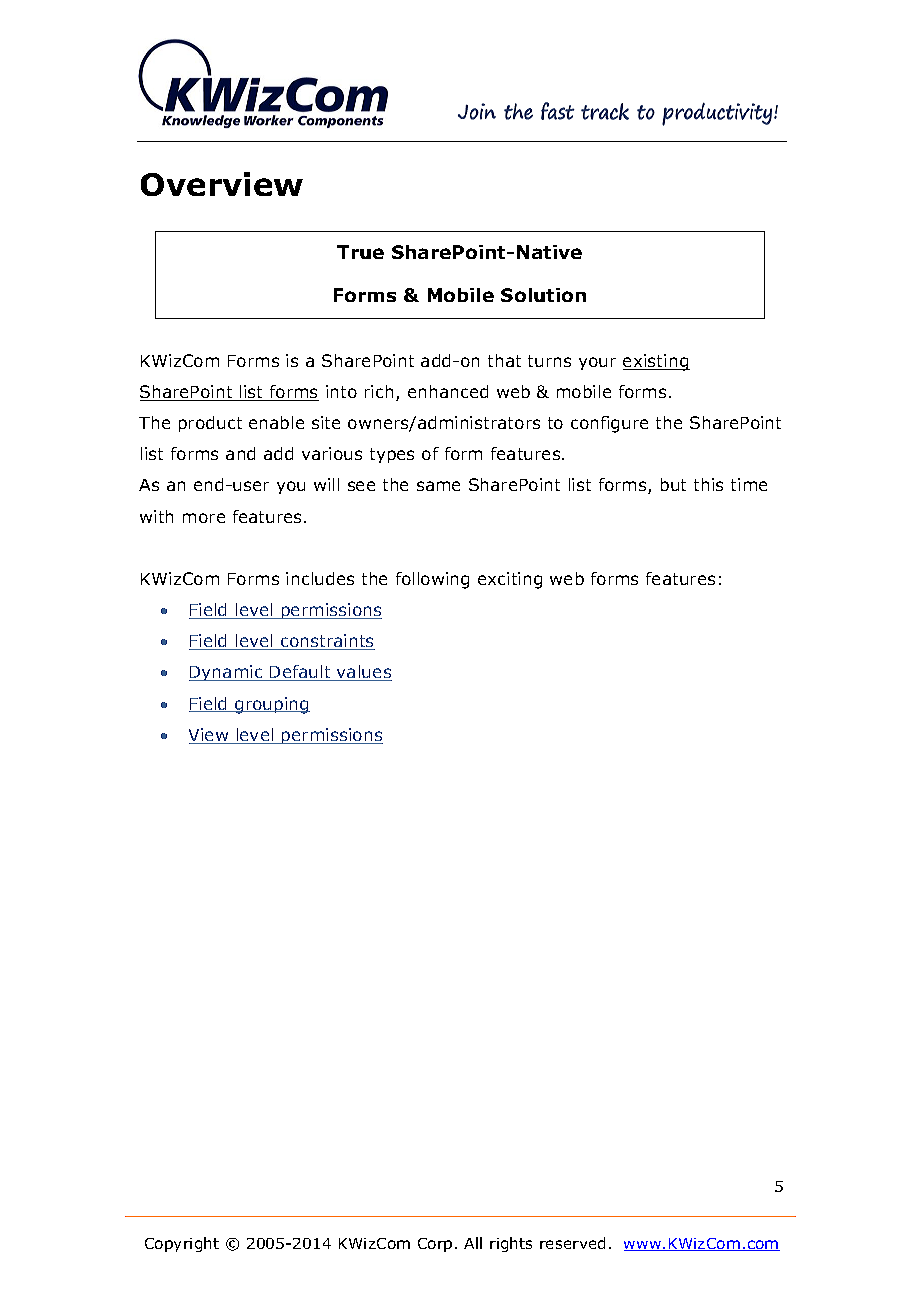  Describe the element at coordinates (363, 673) in the page. I see `values` at that location.
